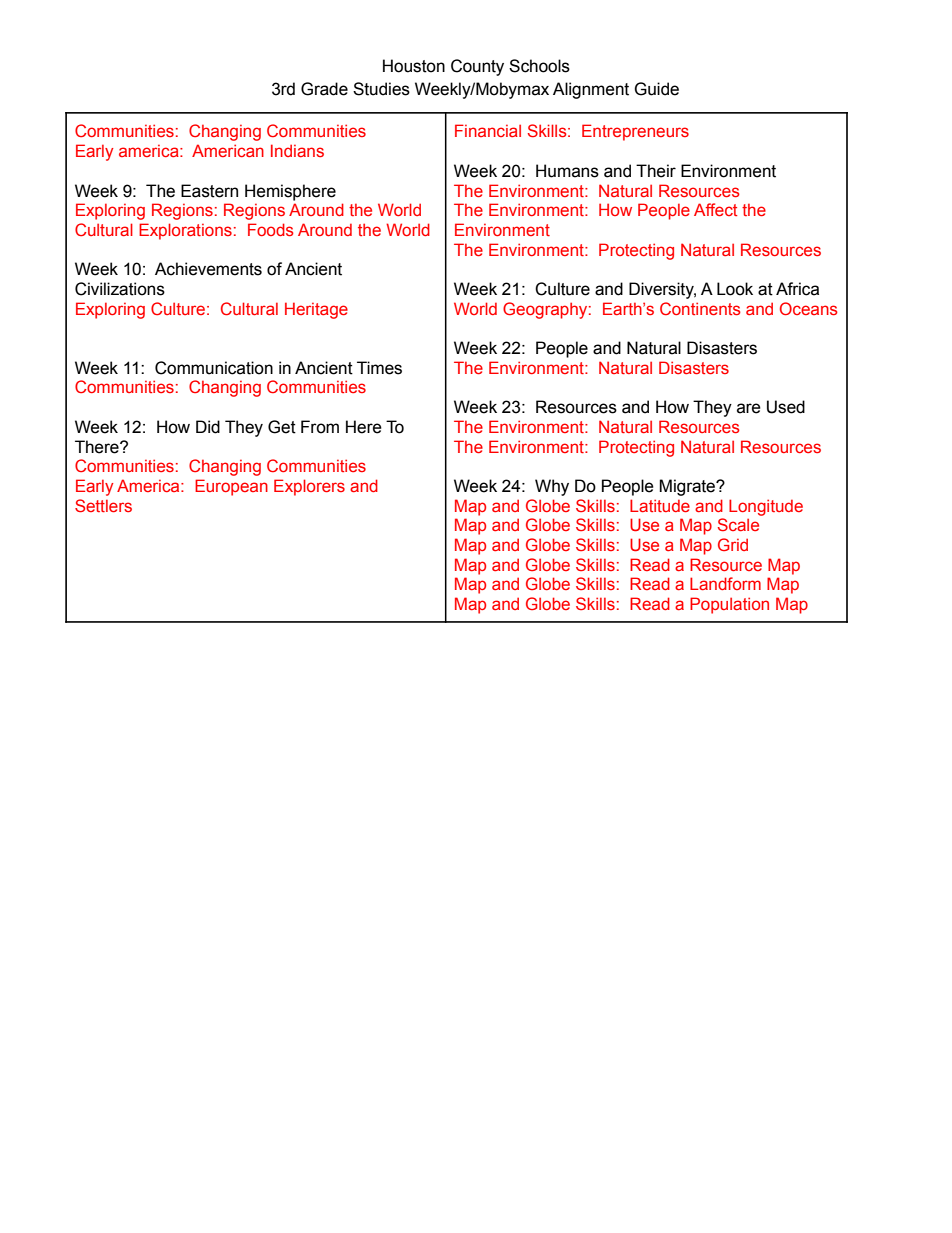  I want to click on Grade, so click(324, 89).
